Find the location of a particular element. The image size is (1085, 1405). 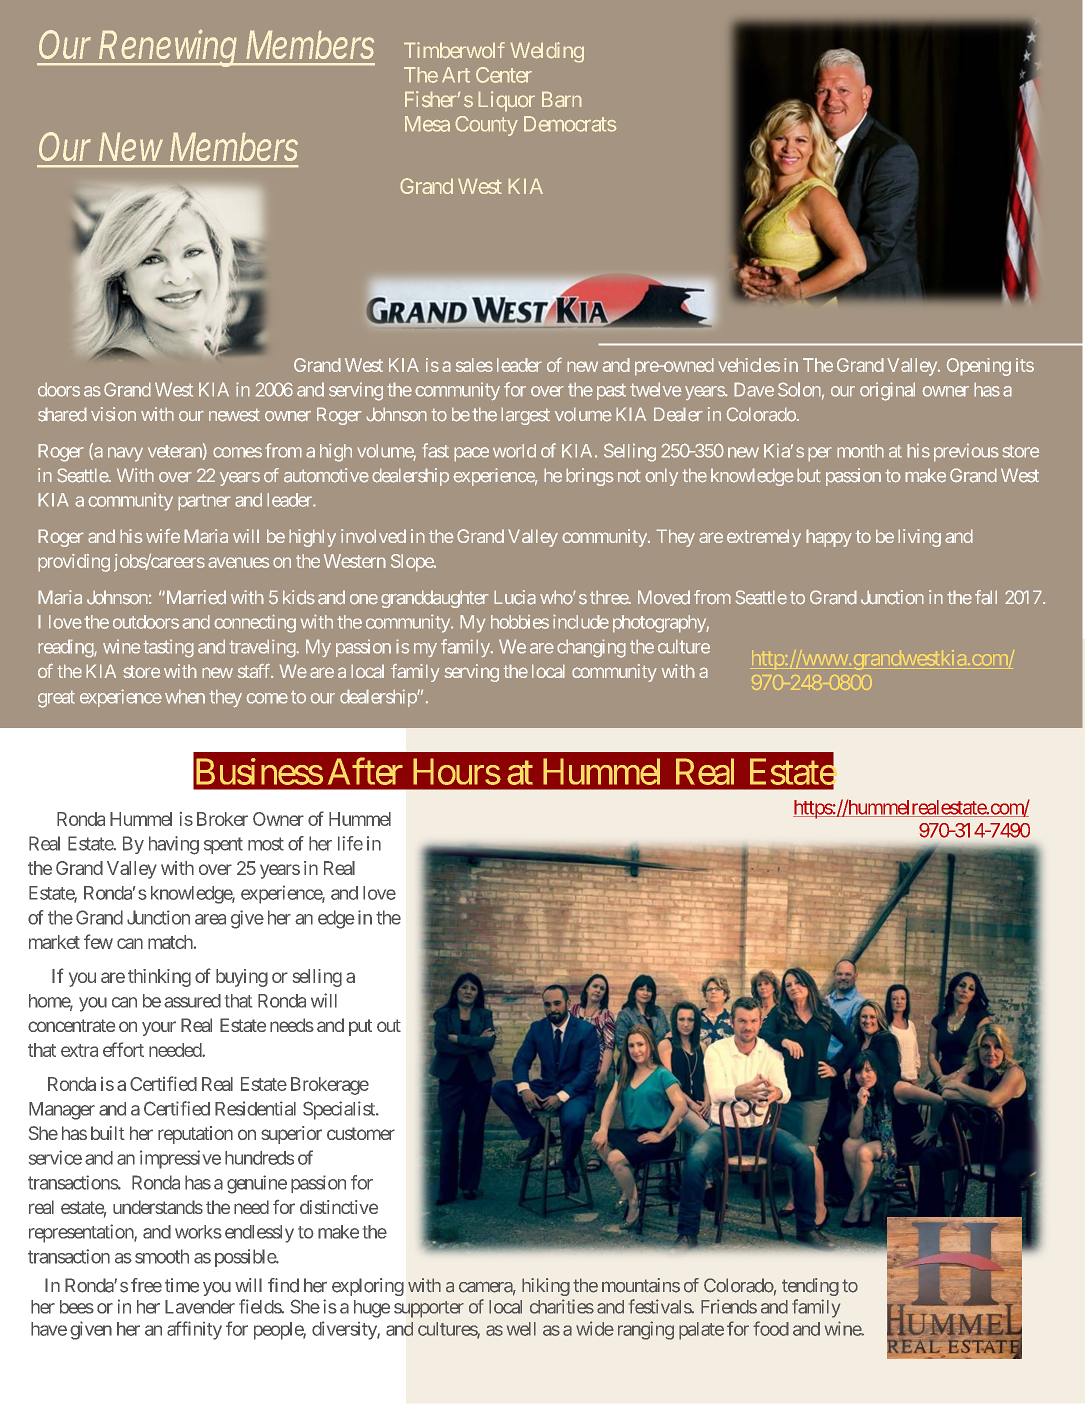

Renewing is located at coordinates (169, 48).
